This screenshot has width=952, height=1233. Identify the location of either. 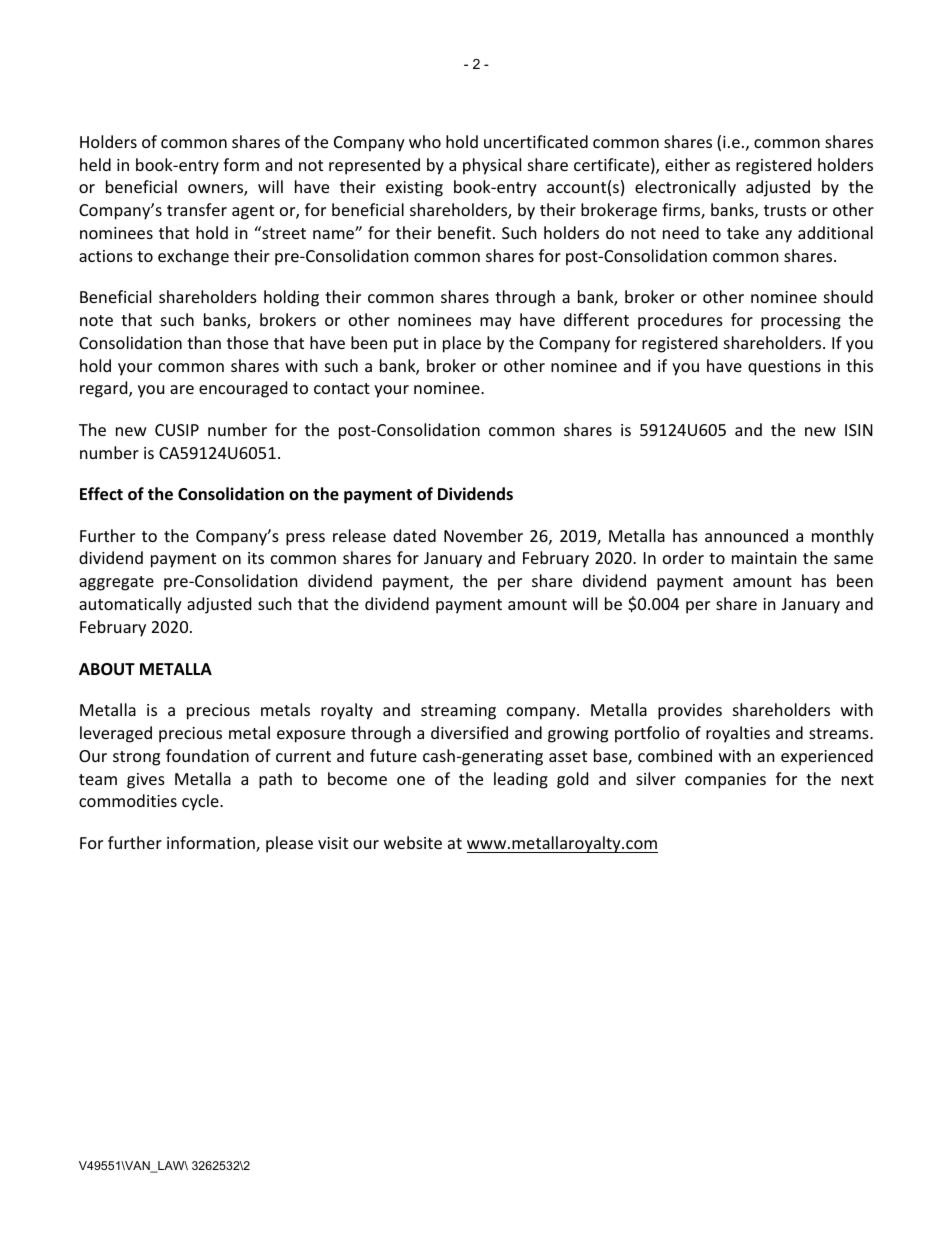
(687, 164).
